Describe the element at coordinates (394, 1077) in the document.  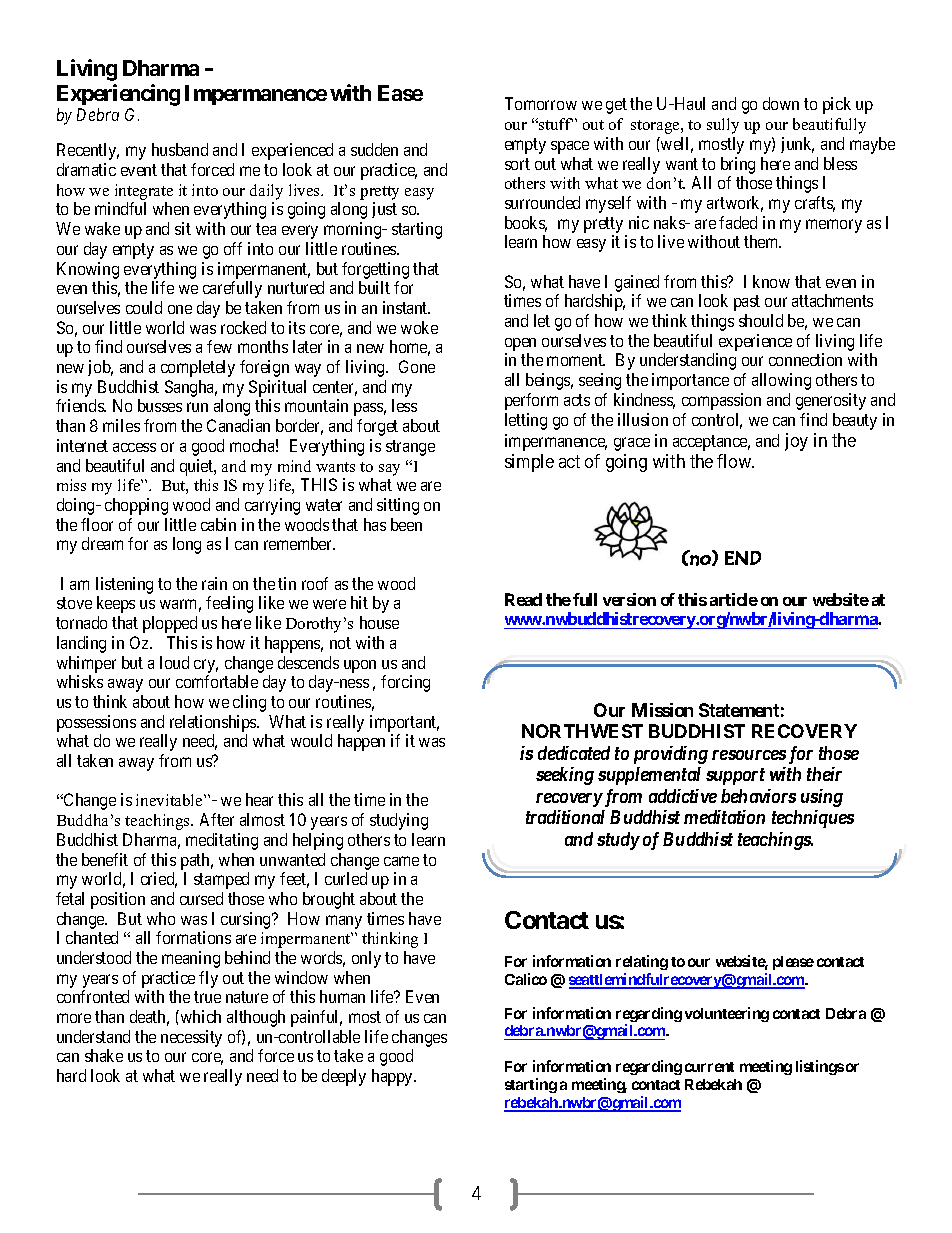
I see `happy` at that location.
